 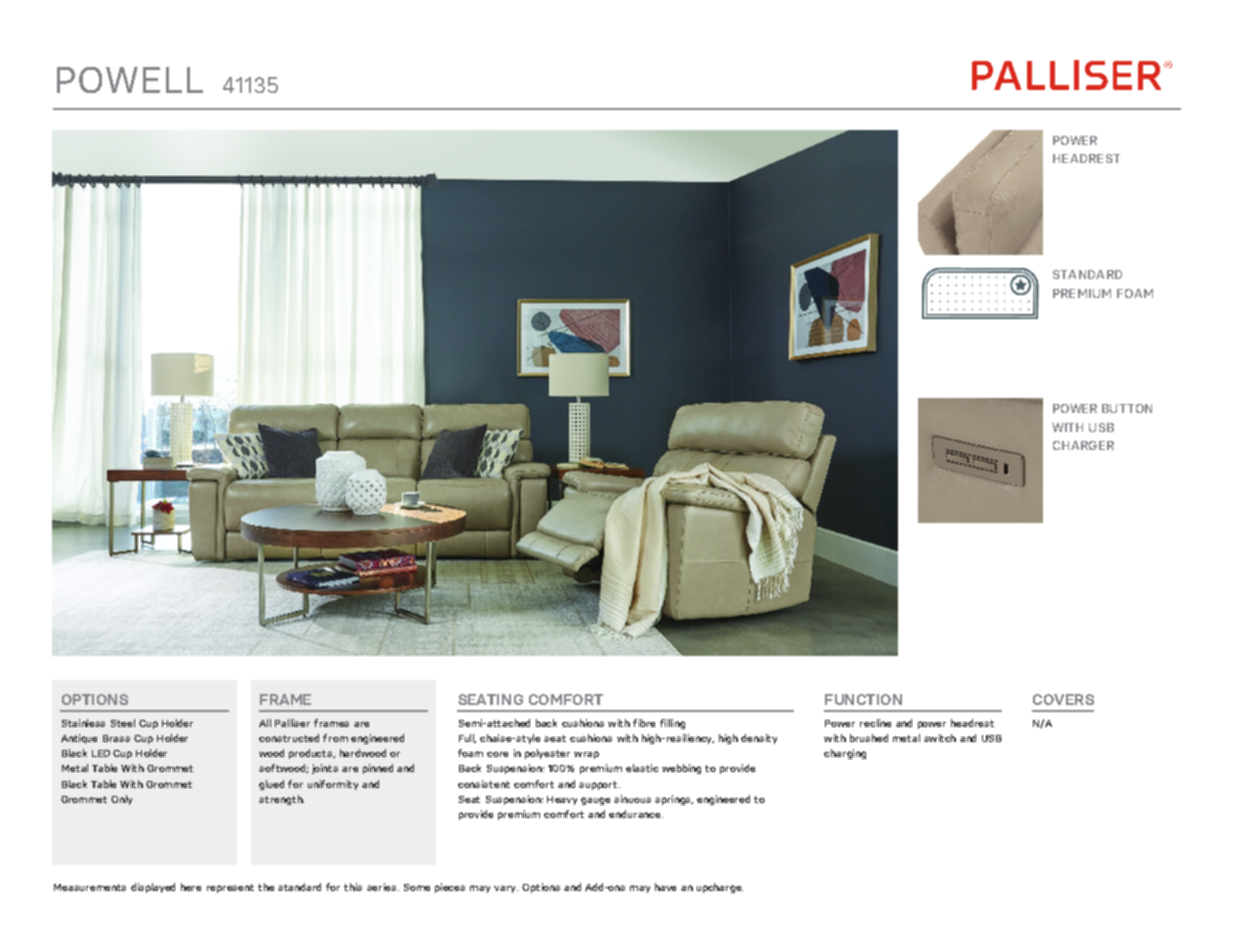 What do you see at coordinates (1063, 699) in the document?
I see `COVERS` at bounding box center [1063, 699].
